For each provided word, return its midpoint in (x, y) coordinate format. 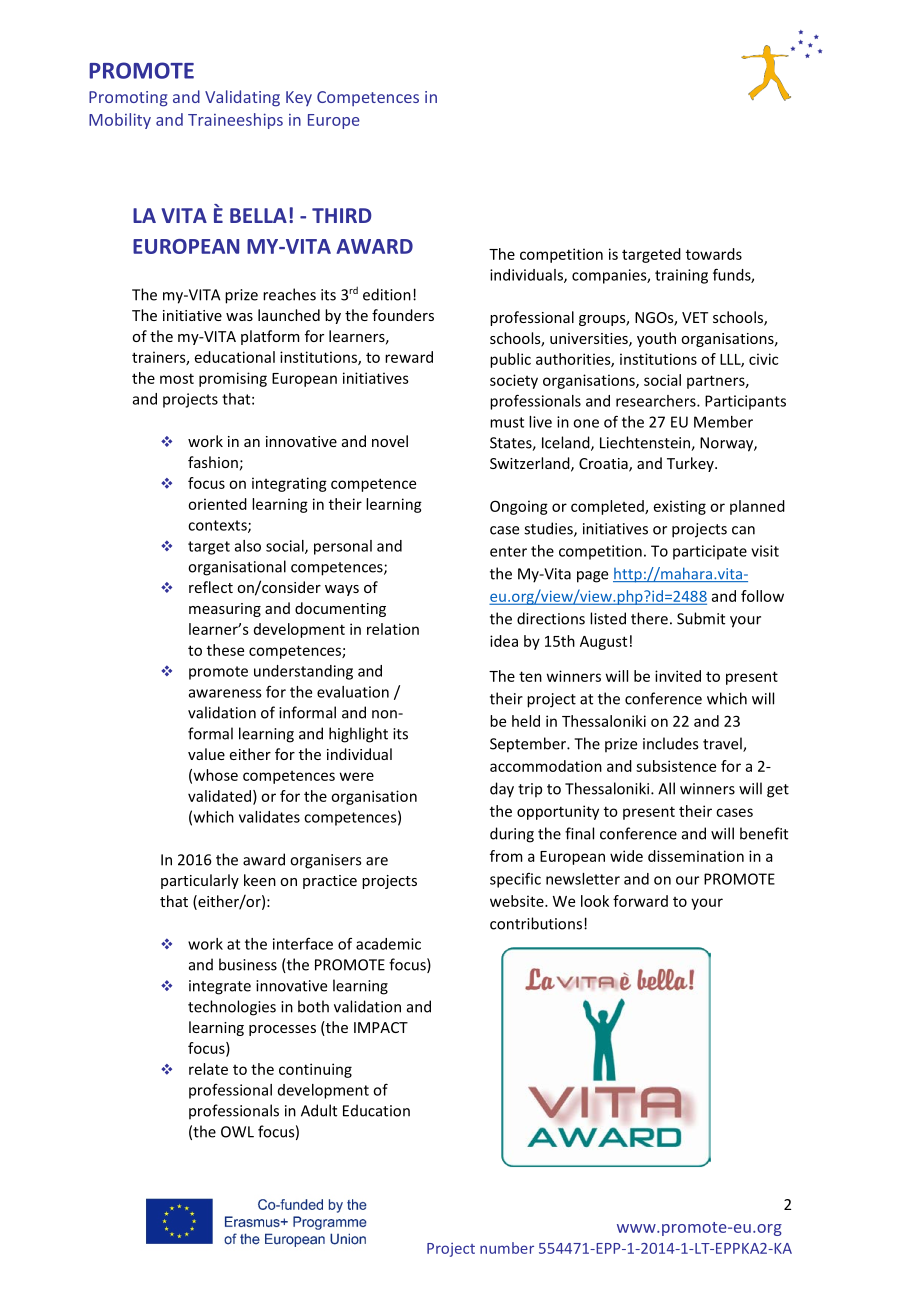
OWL (237, 1132)
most (177, 378)
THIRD (342, 215)
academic (388, 944)
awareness (225, 693)
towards (714, 254)
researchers (657, 401)
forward (640, 901)
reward (409, 357)
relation (393, 629)
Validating (242, 98)
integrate (220, 987)
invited (678, 676)
